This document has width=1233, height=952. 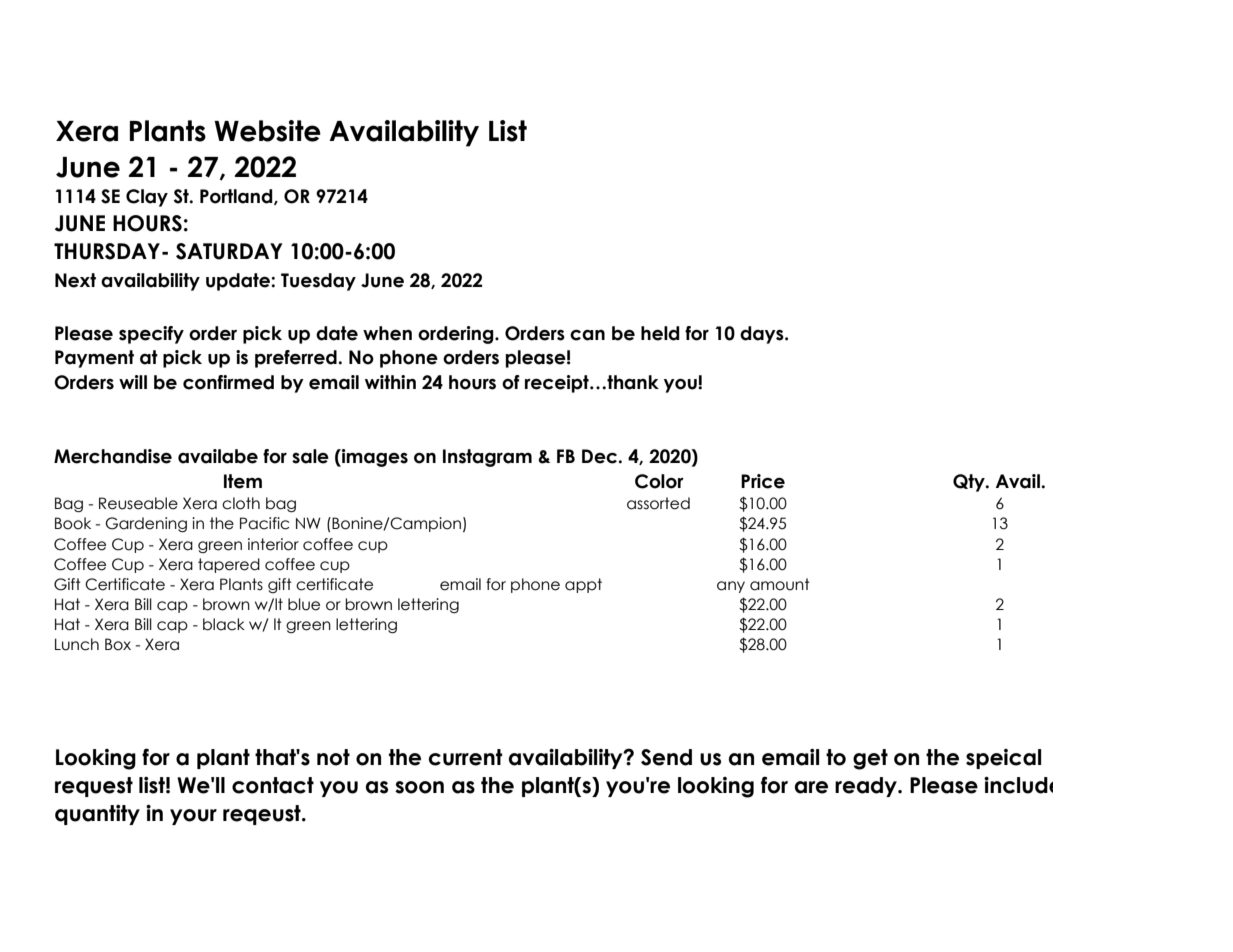 What do you see at coordinates (660, 333) in the document?
I see `held` at bounding box center [660, 333].
